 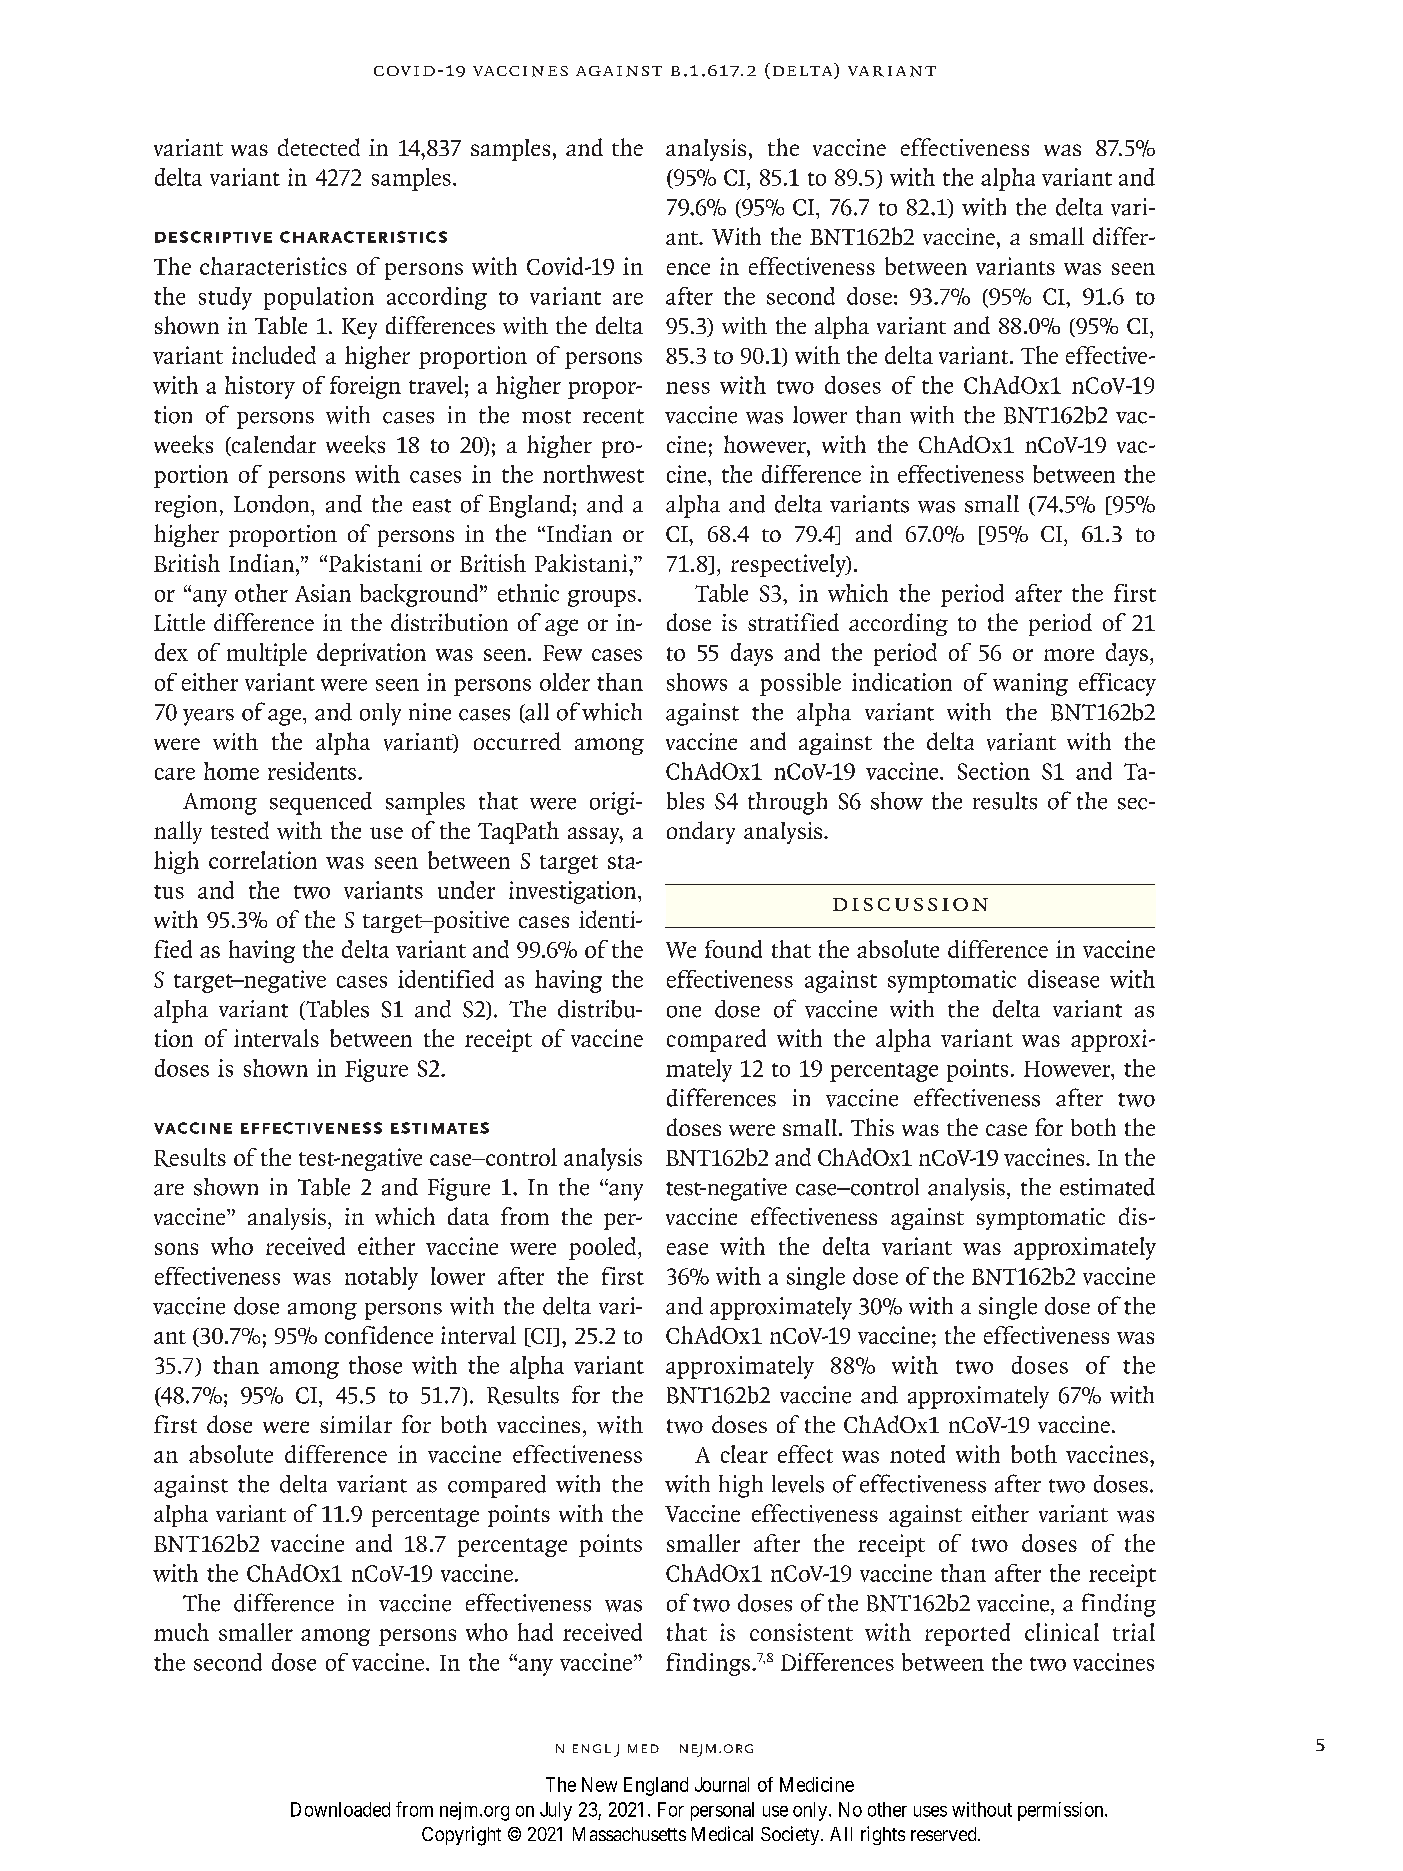 What do you see at coordinates (917, 1454) in the screenshot?
I see `noted` at bounding box center [917, 1454].
